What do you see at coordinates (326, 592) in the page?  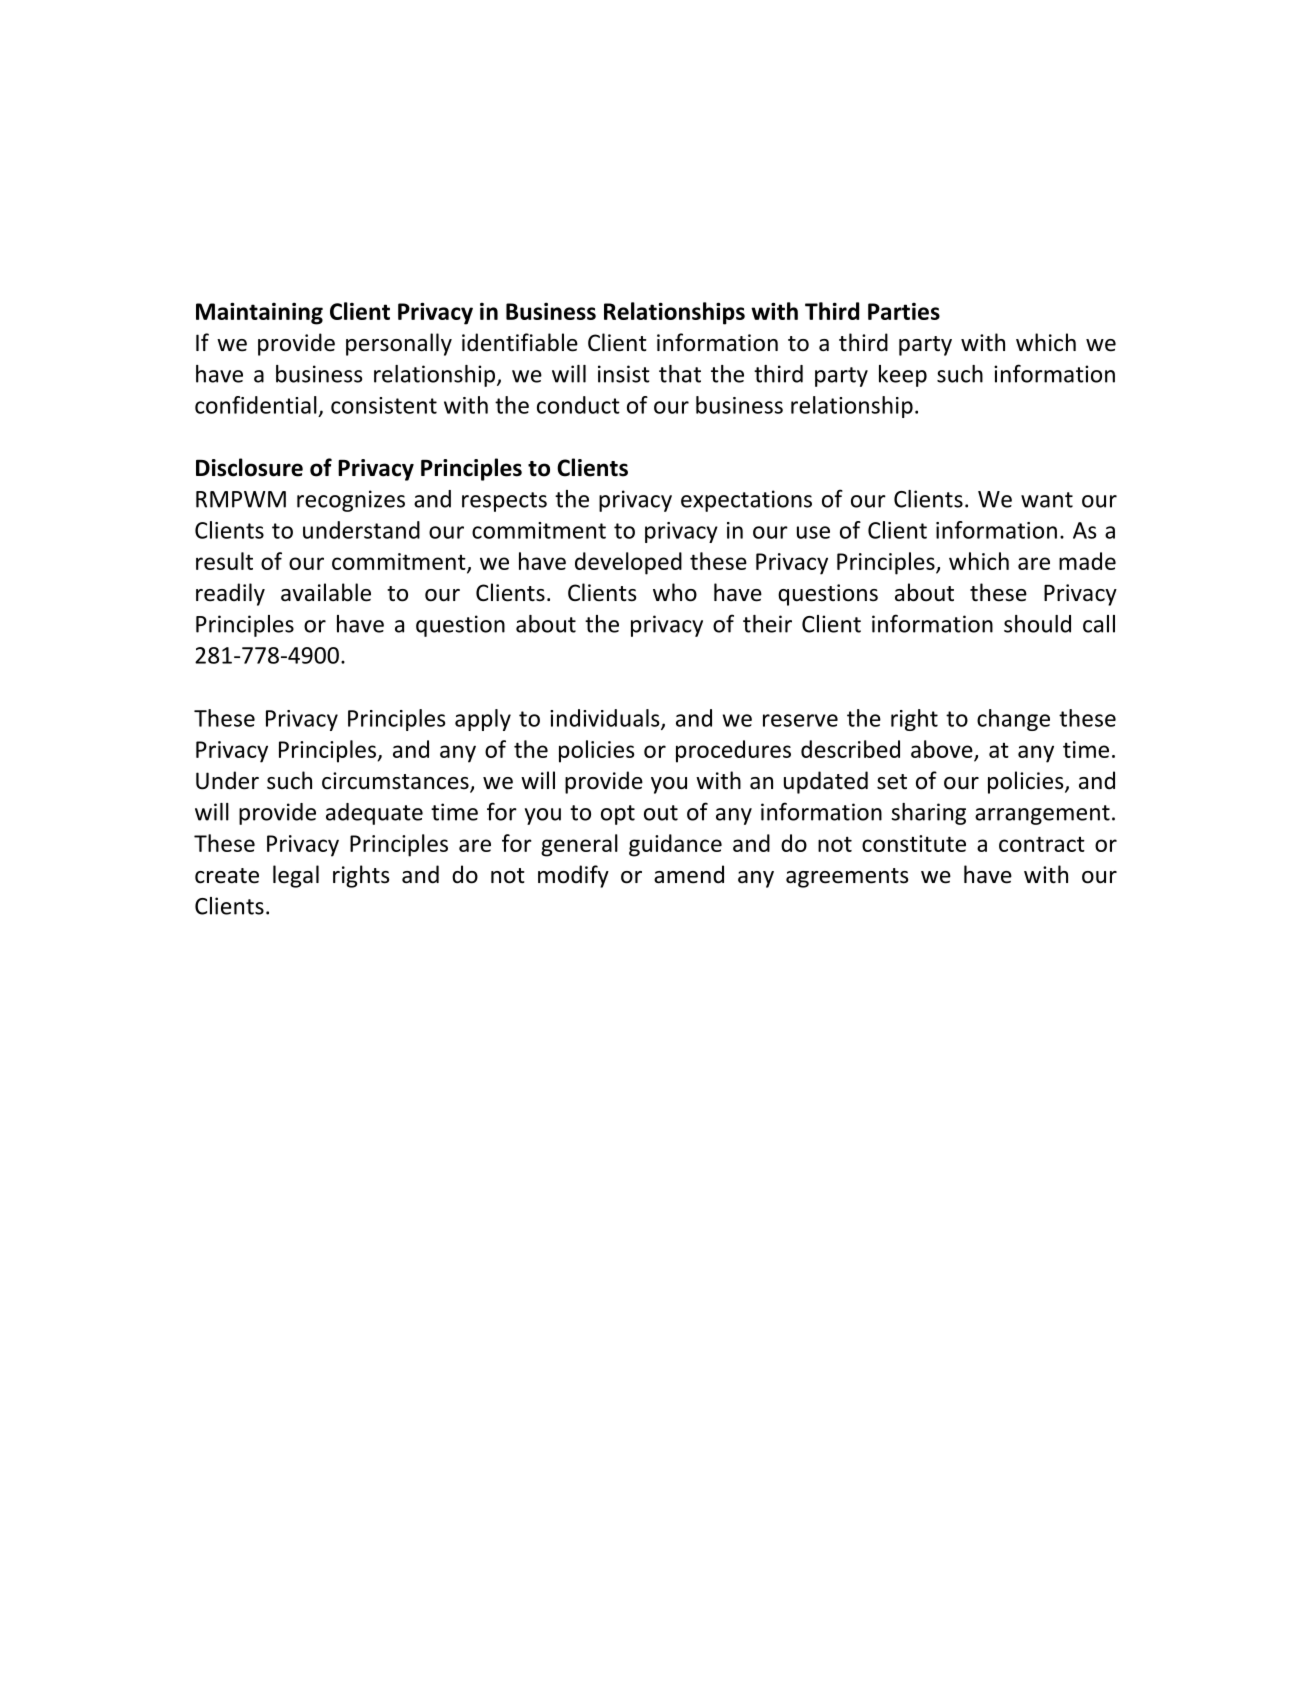 I see `available` at bounding box center [326, 592].
